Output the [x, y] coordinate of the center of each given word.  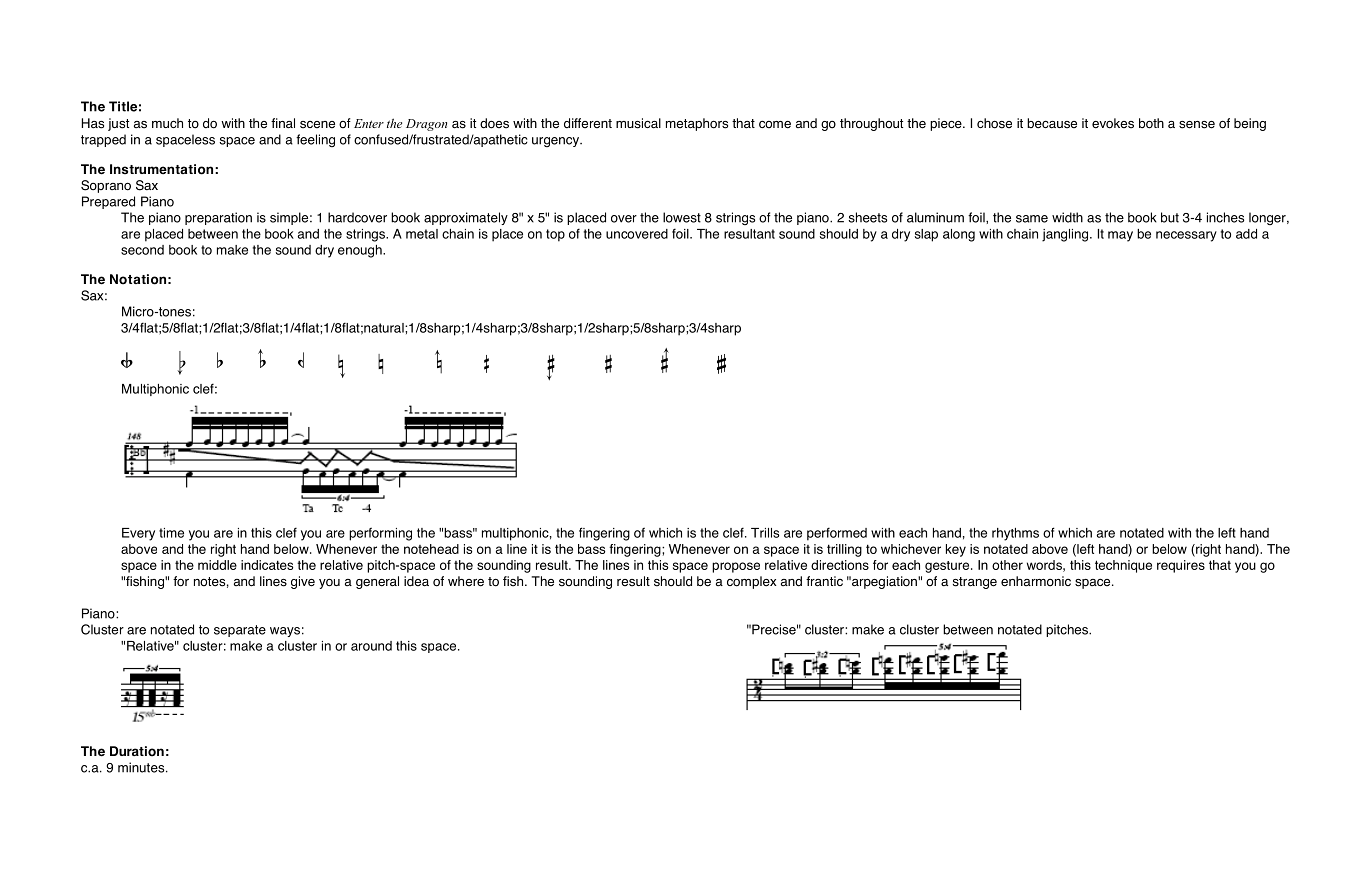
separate [240, 631]
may [1120, 236]
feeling [315, 140]
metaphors [697, 124]
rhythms [1015, 534]
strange [975, 583]
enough [361, 251]
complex [752, 582]
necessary [1186, 236]
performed [837, 534]
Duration [137, 751]
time [171, 533]
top [555, 235]
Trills [765, 533]
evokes [1113, 123]
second [142, 250]
